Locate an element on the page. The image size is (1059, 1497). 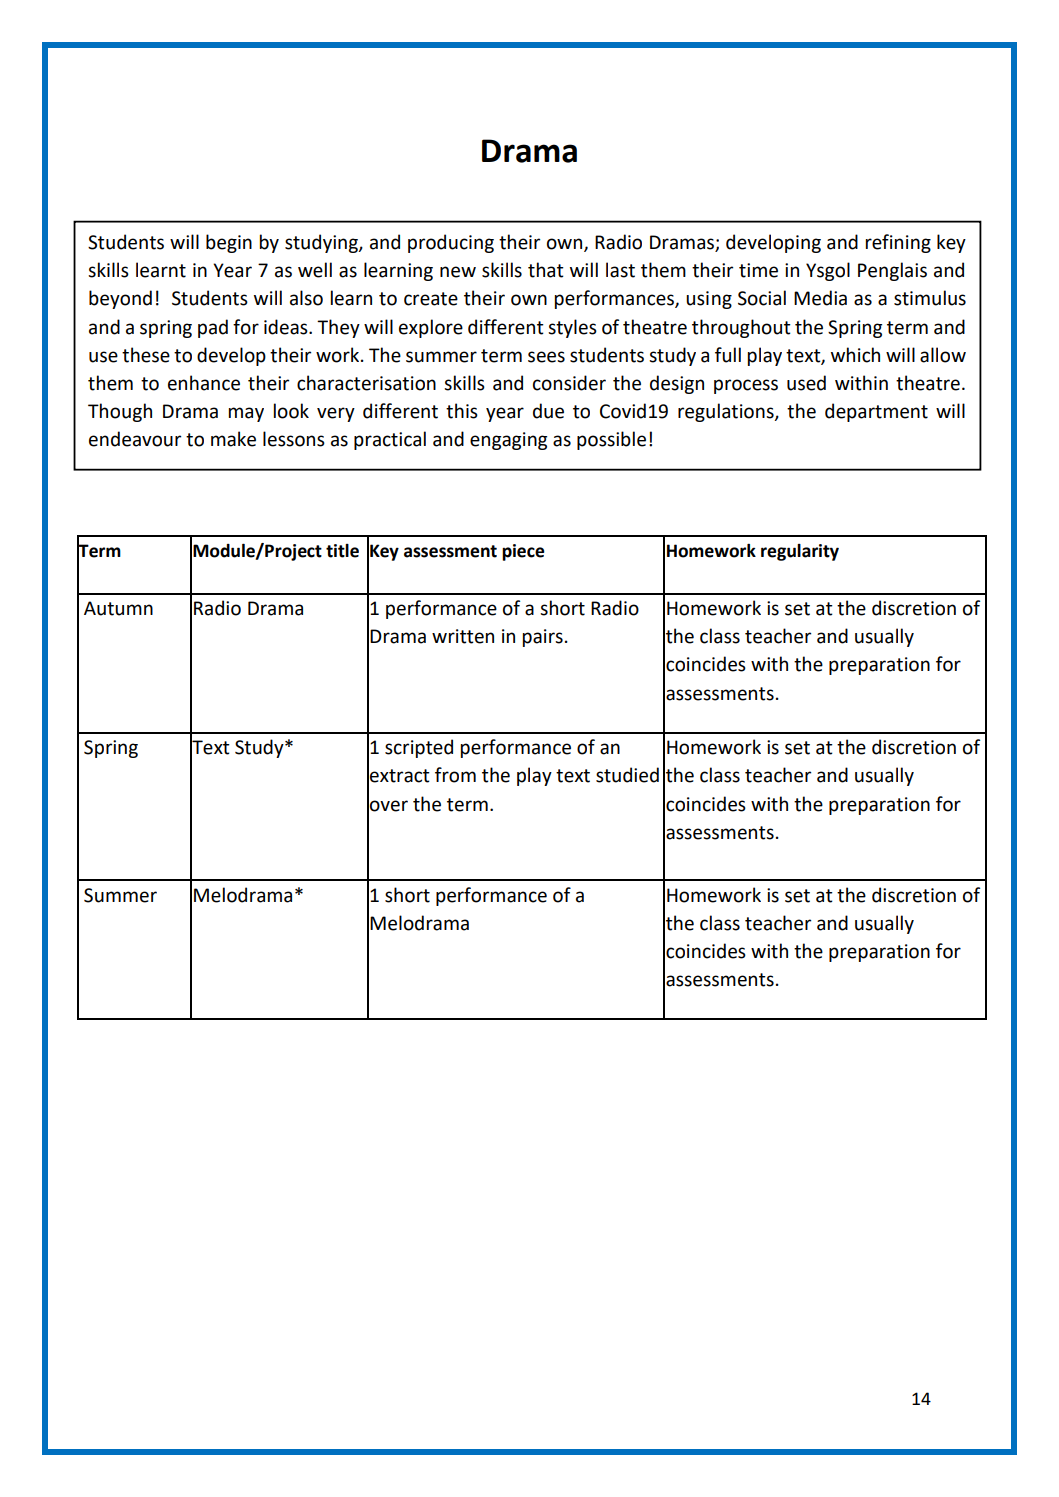
scripted is located at coordinates (419, 748).
